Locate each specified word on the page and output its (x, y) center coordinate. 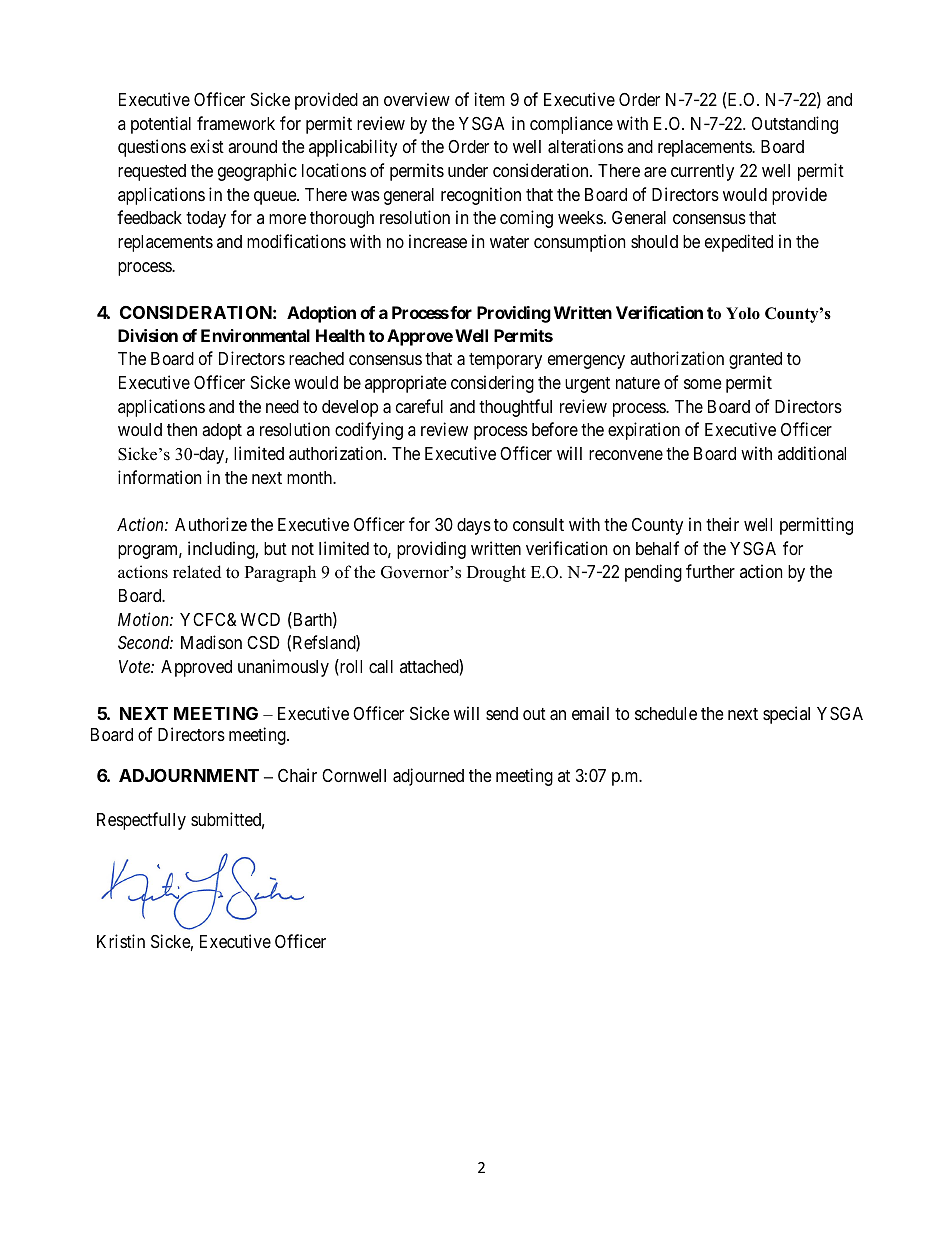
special (786, 715)
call (381, 667)
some (702, 384)
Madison (211, 642)
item (490, 99)
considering (492, 384)
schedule (666, 713)
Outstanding (795, 125)
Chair (297, 775)
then (182, 429)
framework (236, 123)
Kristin (121, 941)
